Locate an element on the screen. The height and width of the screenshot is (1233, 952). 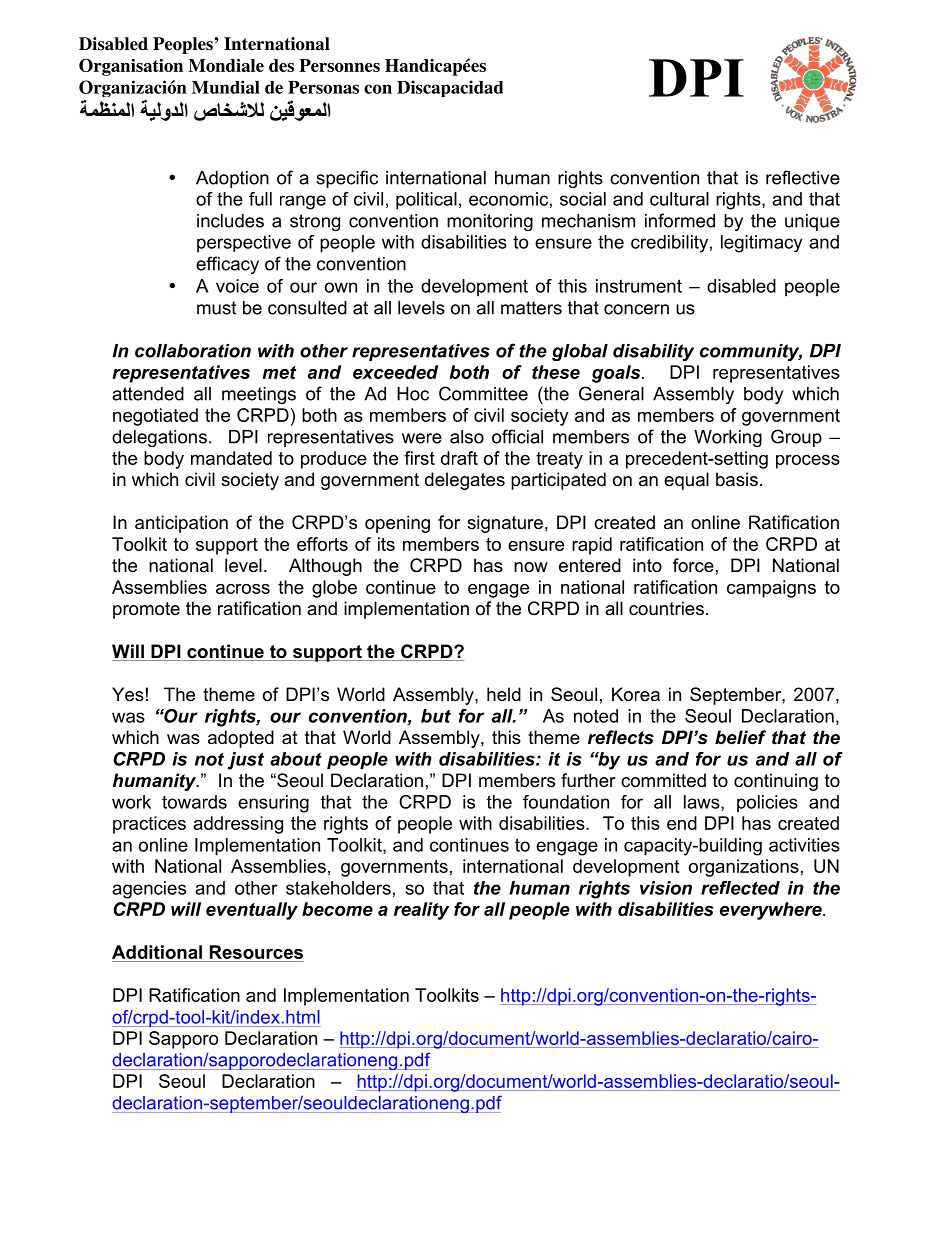
concern is located at coordinates (636, 309).
